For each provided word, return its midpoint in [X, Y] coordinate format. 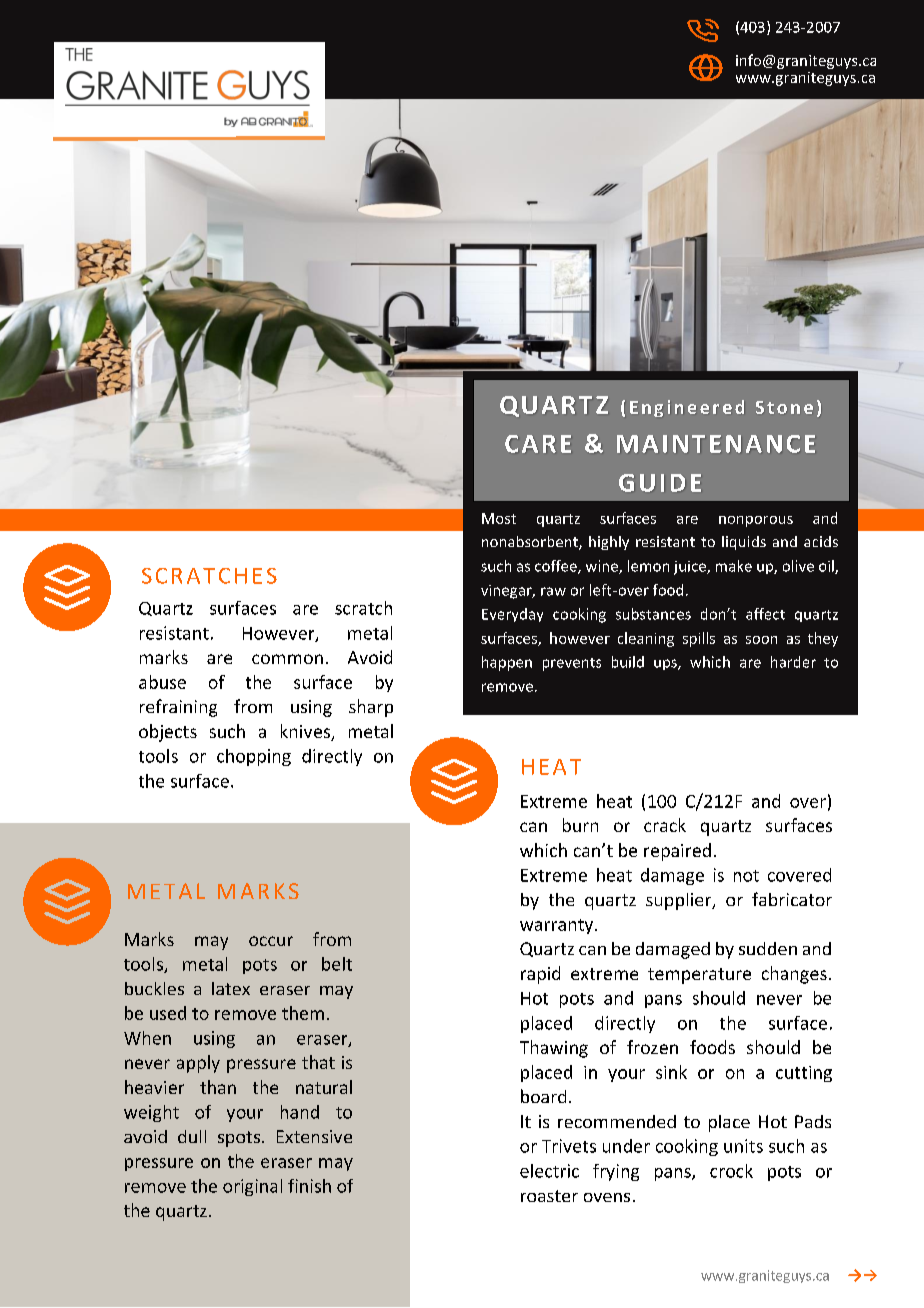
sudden [768, 948]
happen [507, 663]
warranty [558, 926]
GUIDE [660, 483]
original [252, 1187]
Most [499, 518]
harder [793, 662]
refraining [178, 708]
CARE [538, 444]
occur [271, 941]
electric [549, 1171]
